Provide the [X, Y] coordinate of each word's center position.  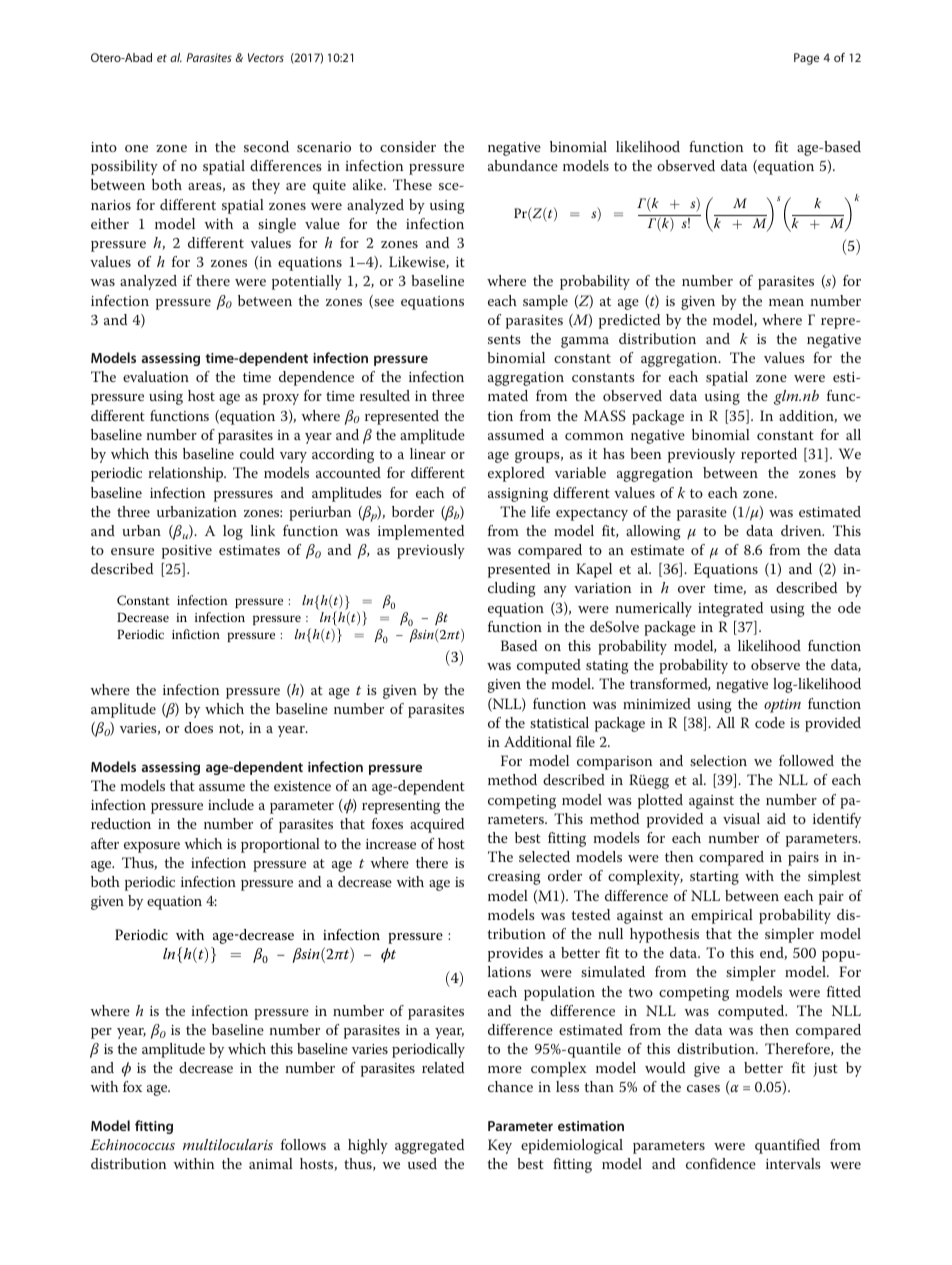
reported [769, 455]
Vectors [266, 57]
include [231, 804]
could [257, 453]
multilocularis [228, 1144]
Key [500, 1146]
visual [741, 818]
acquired [437, 825]
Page [806, 59]
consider [408, 146]
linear [428, 453]
